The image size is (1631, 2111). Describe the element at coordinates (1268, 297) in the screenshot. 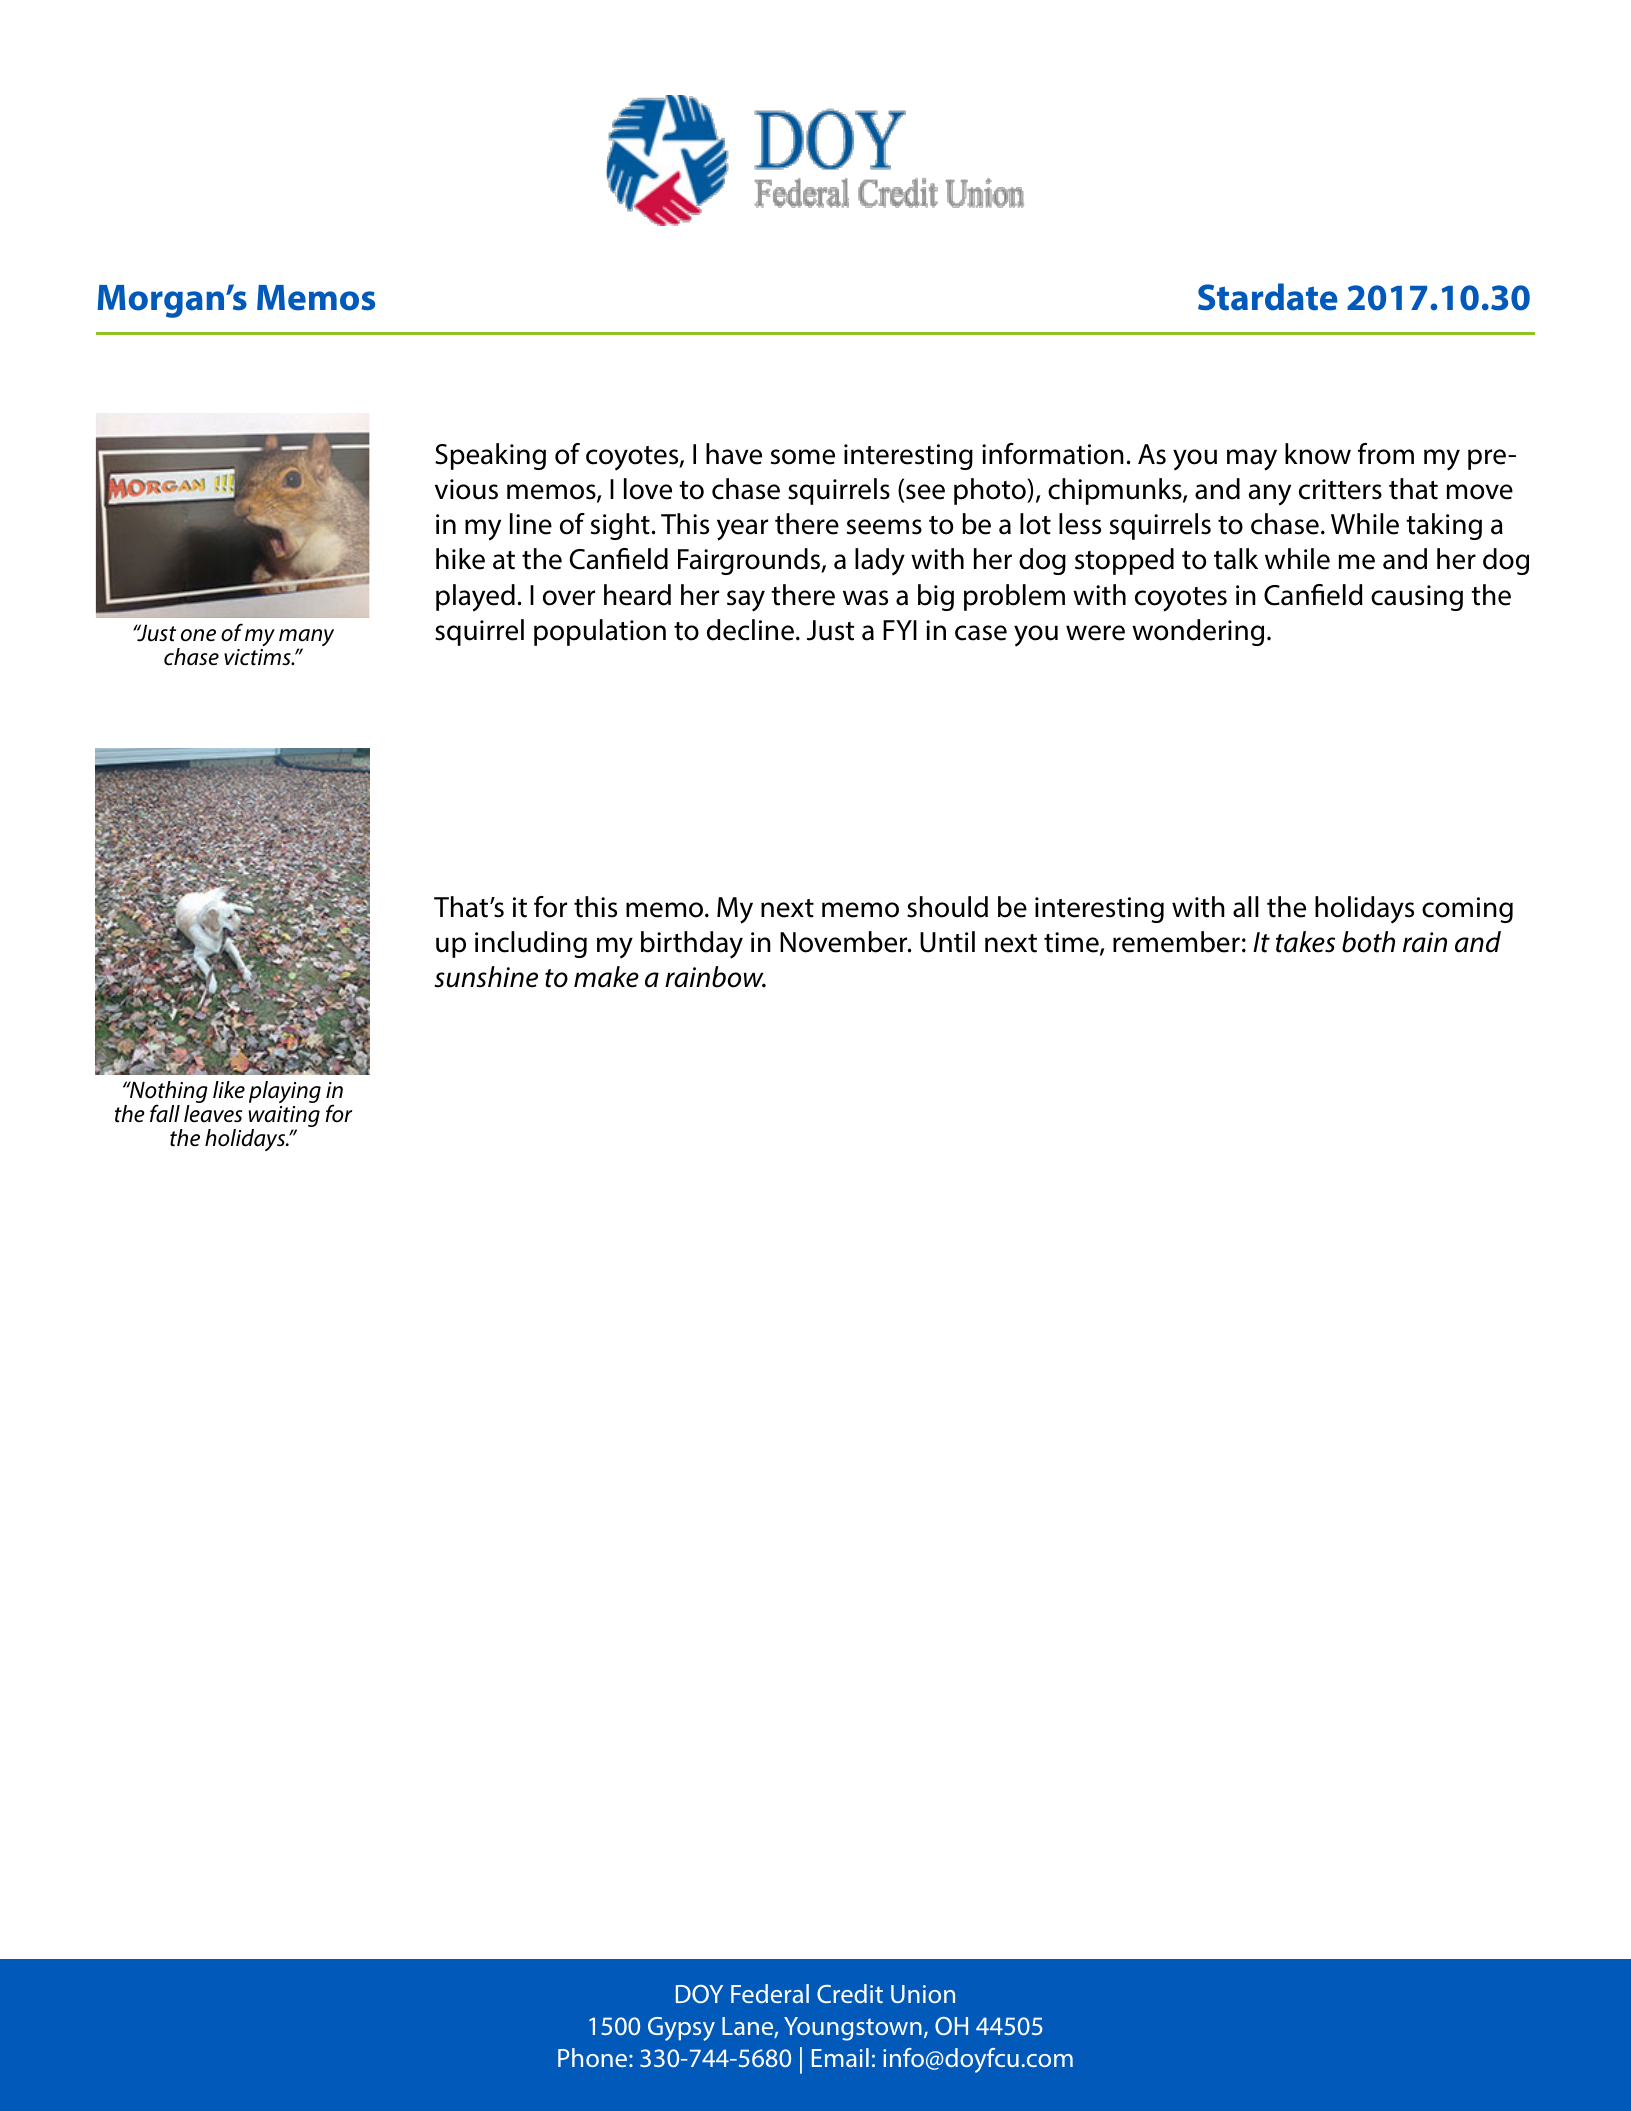

I see `Stardate` at that location.
